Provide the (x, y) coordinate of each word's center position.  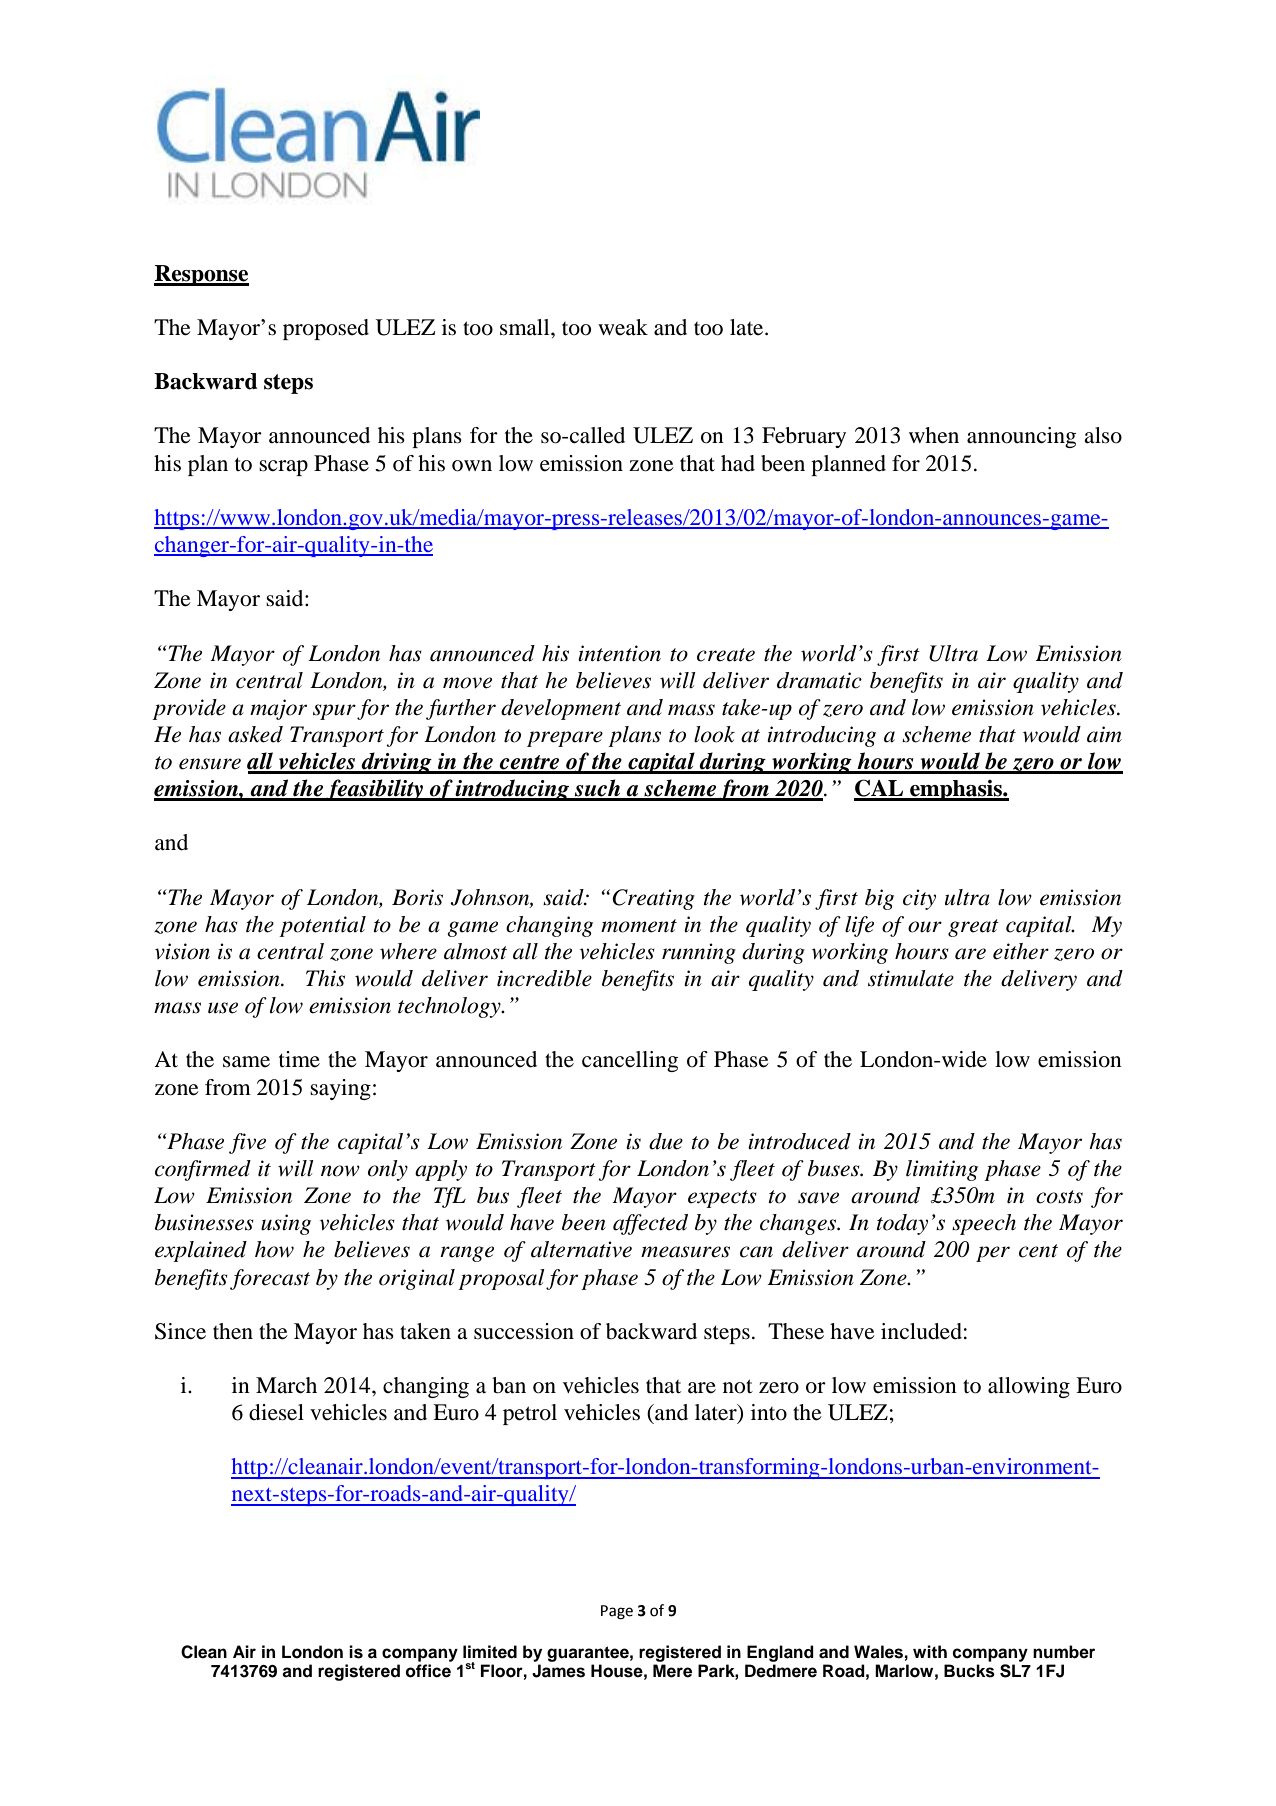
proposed (326, 329)
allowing (1029, 1387)
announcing (1021, 437)
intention (619, 653)
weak (623, 327)
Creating (653, 899)
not (738, 1386)
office (428, 1671)
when (934, 435)
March (286, 1385)
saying (340, 1089)
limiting (942, 1170)
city (919, 899)
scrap (283, 468)
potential (322, 926)
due (666, 1141)
